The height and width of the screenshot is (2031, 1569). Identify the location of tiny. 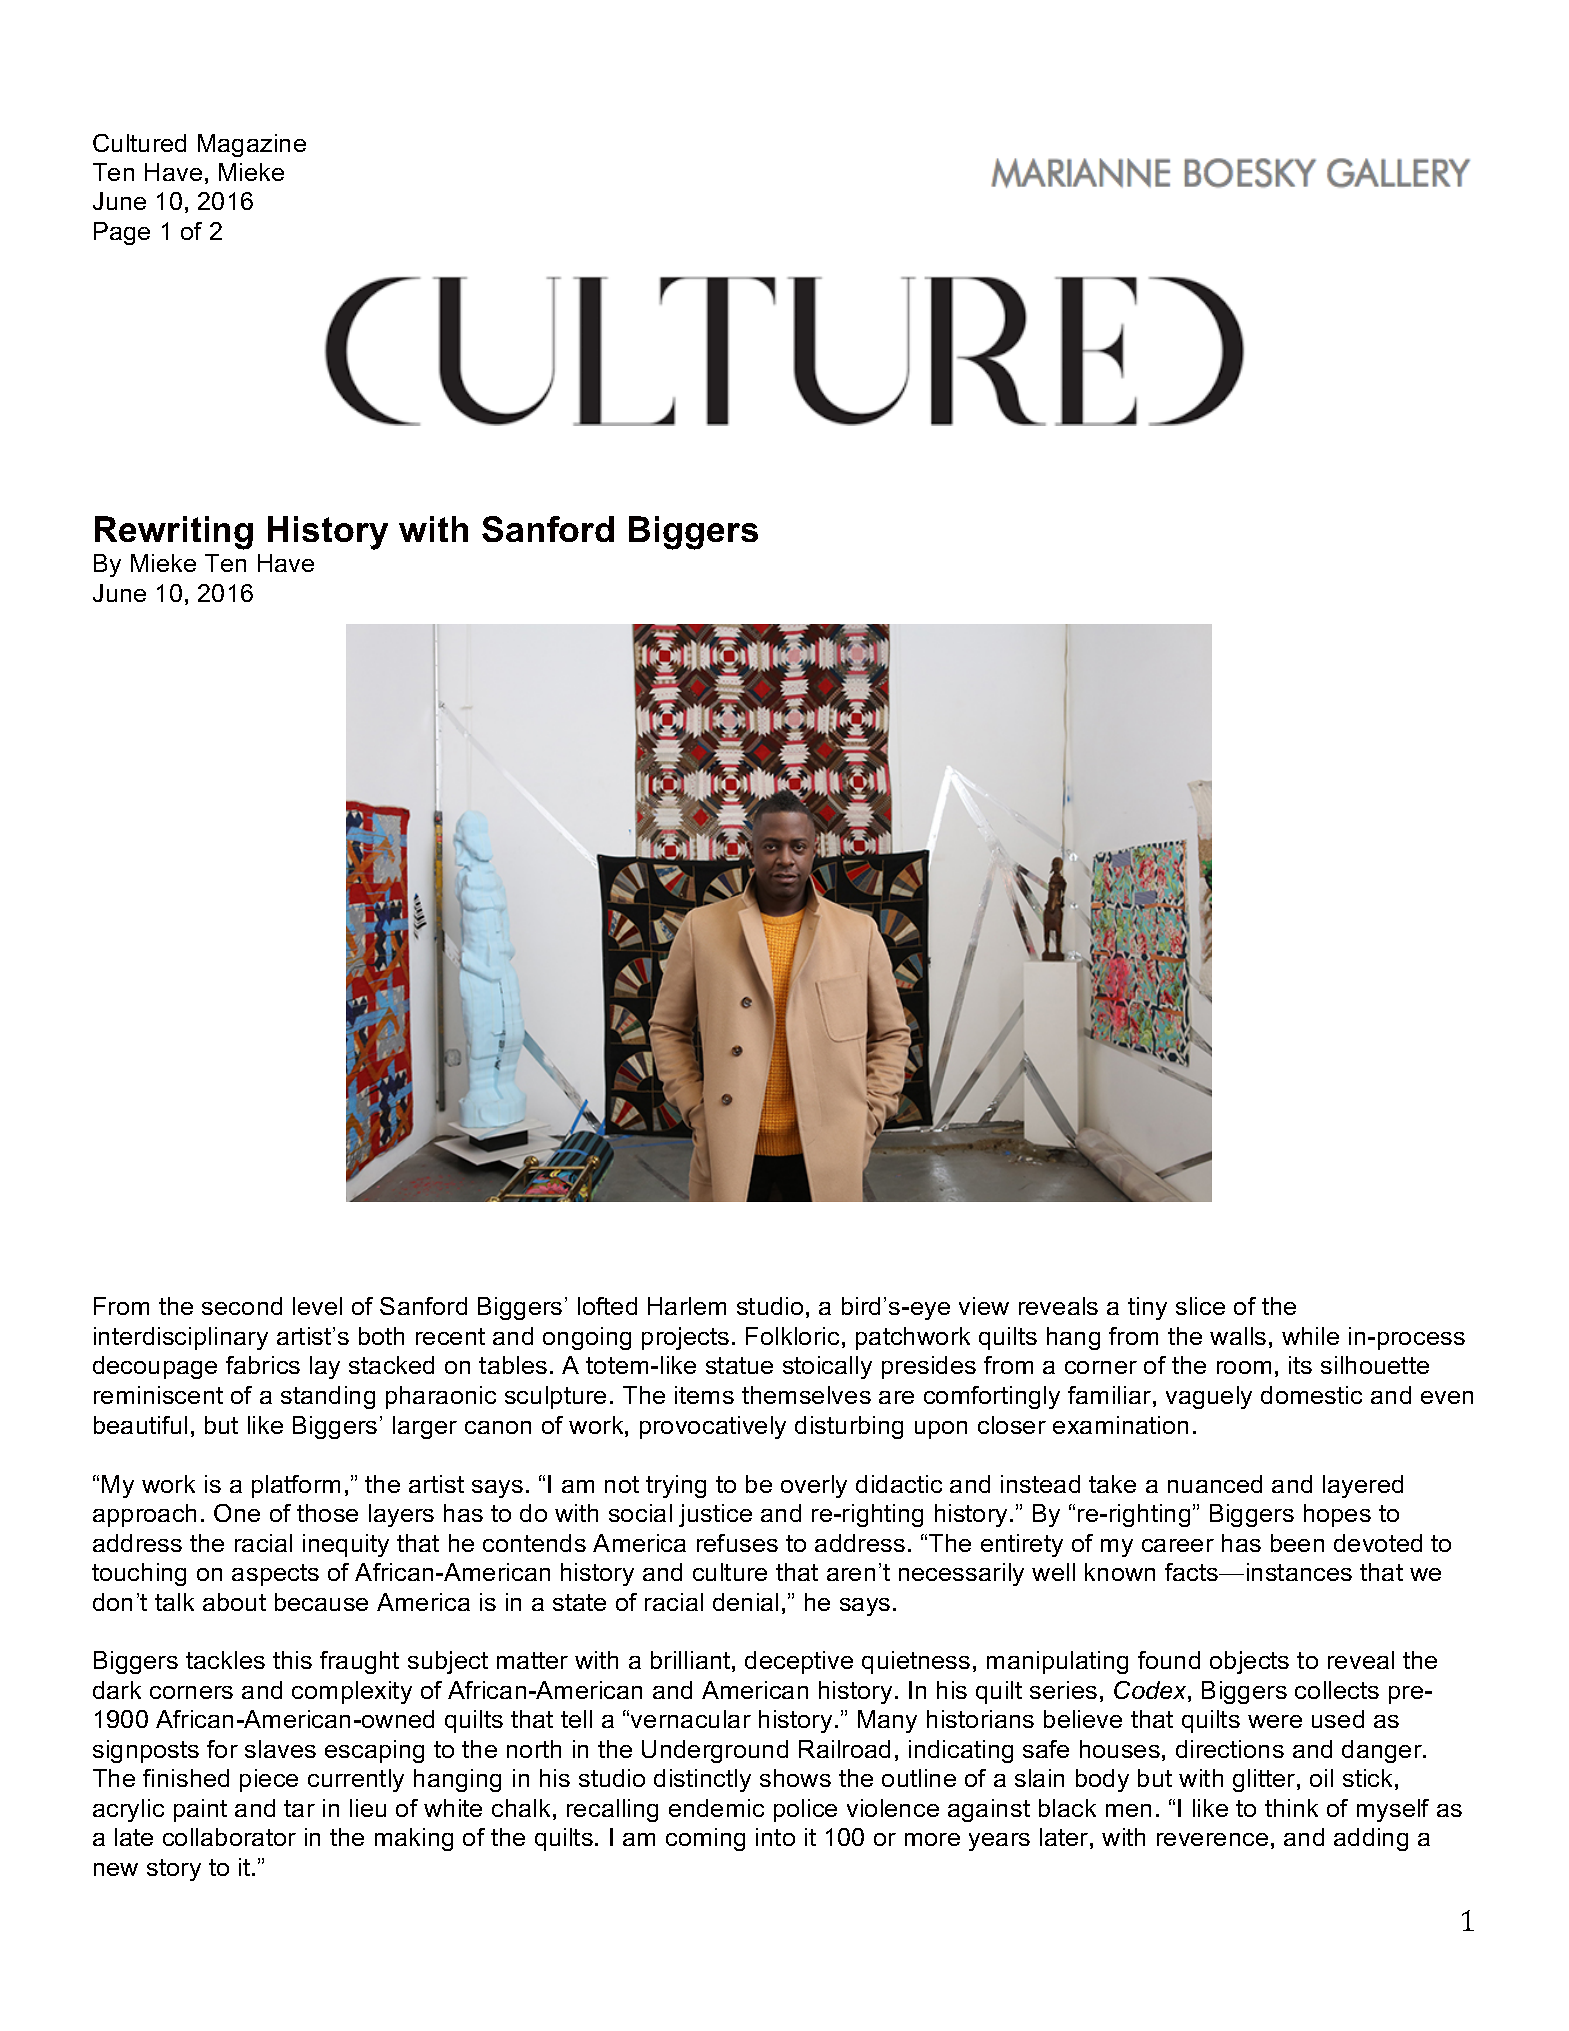
(1147, 1308).
